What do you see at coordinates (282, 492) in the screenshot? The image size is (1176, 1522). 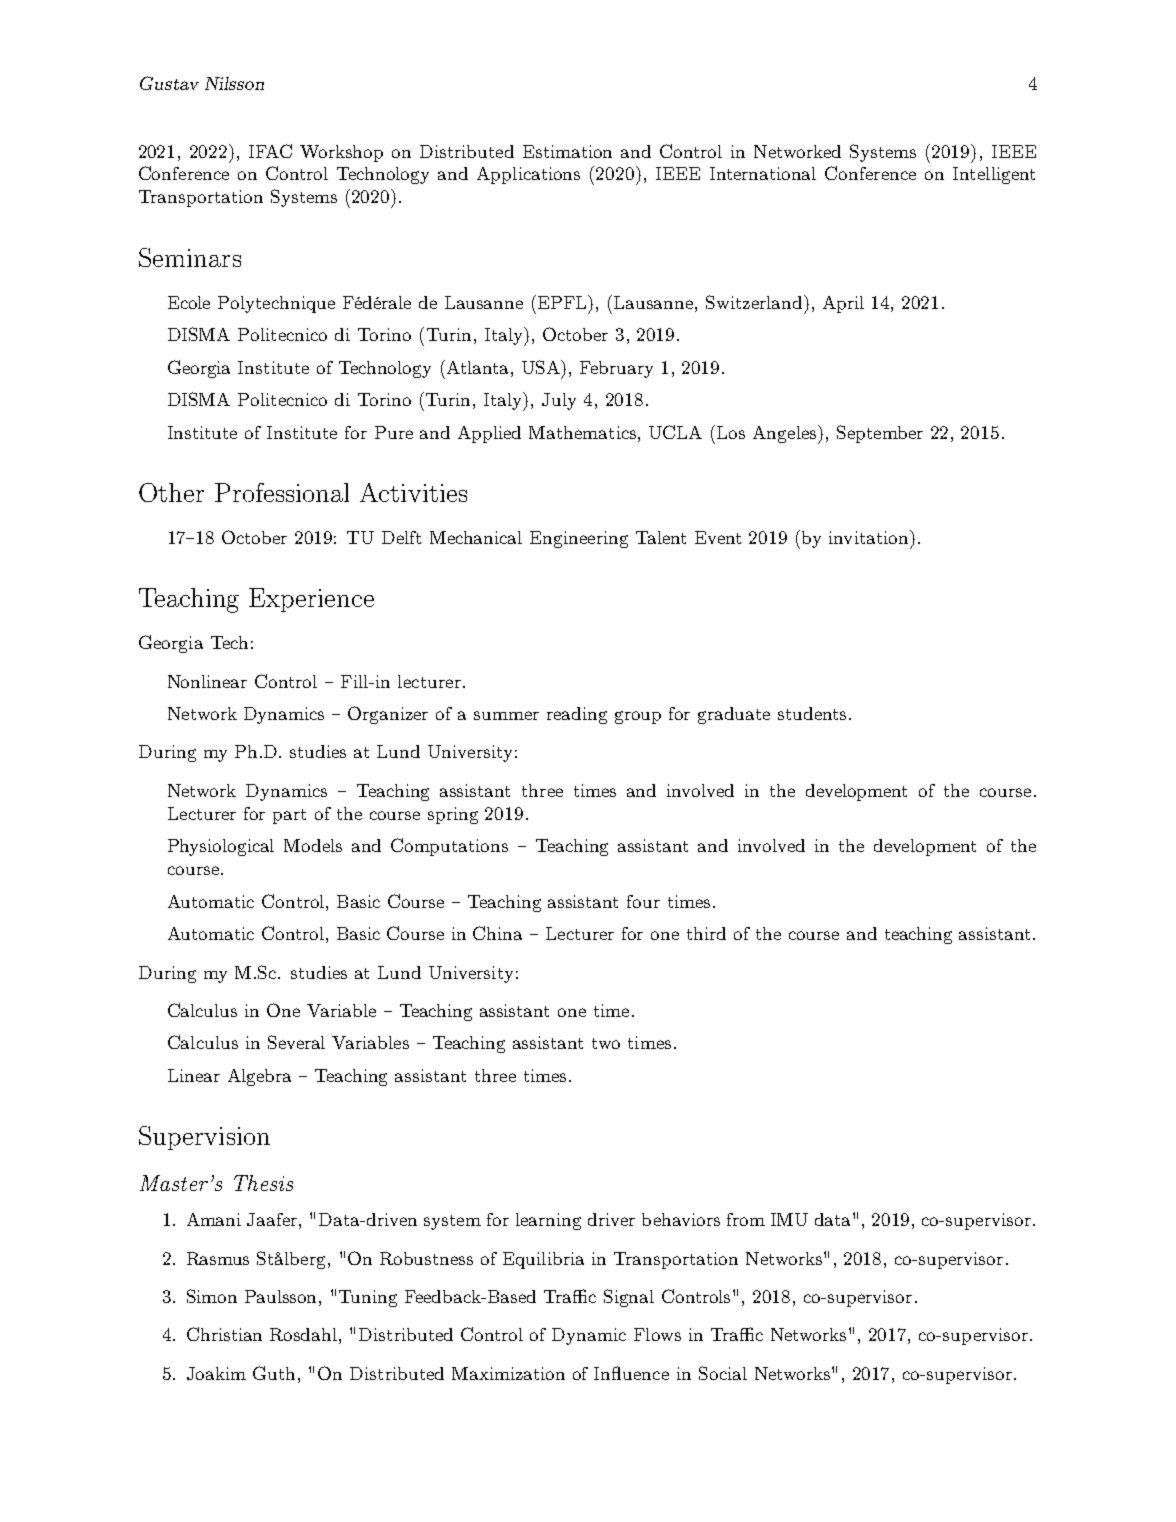 I see `Professional` at bounding box center [282, 492].
